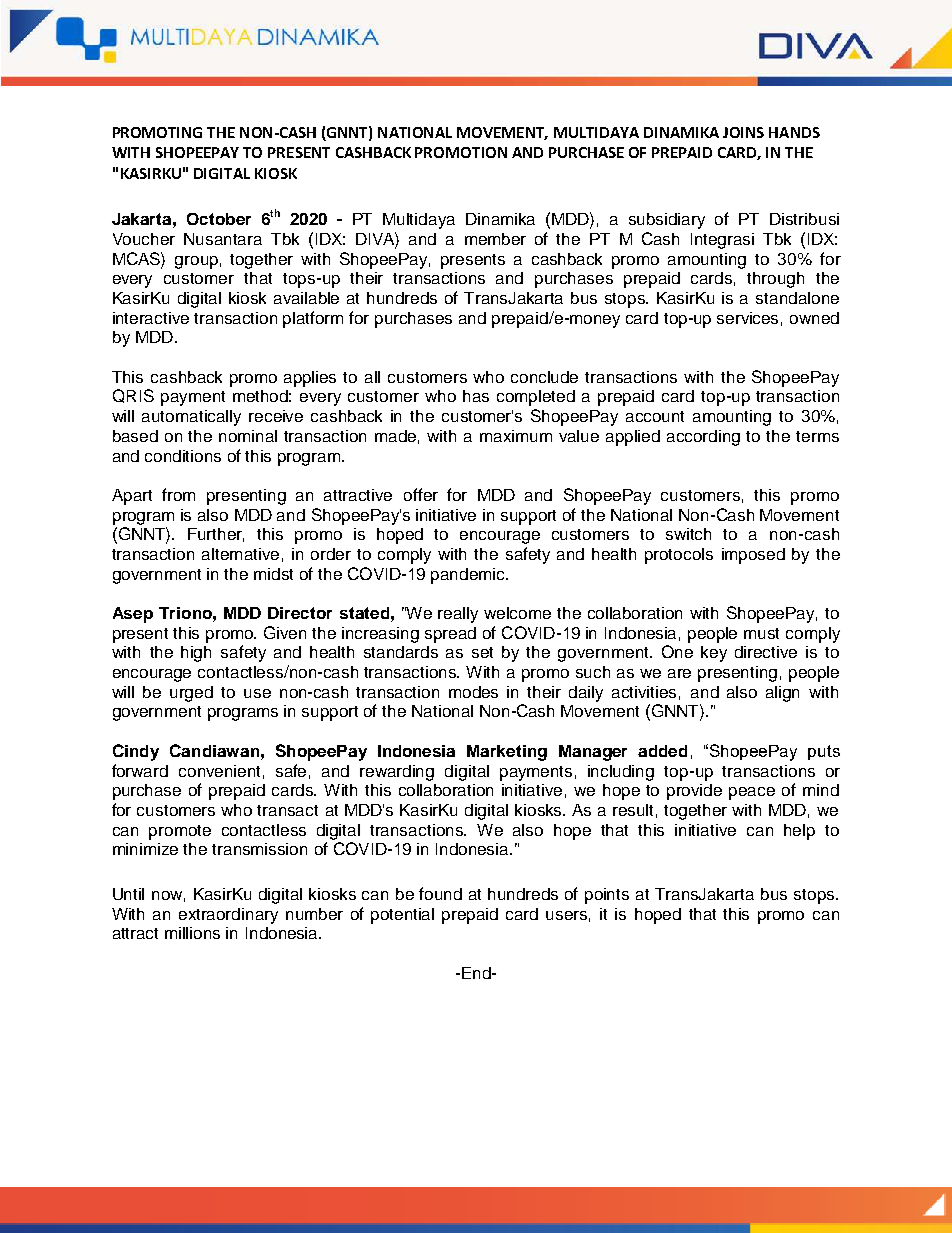 The image size is (952, 1233). Describe the element at coordinates (482, 652) in the document. I see `set` at that location.
